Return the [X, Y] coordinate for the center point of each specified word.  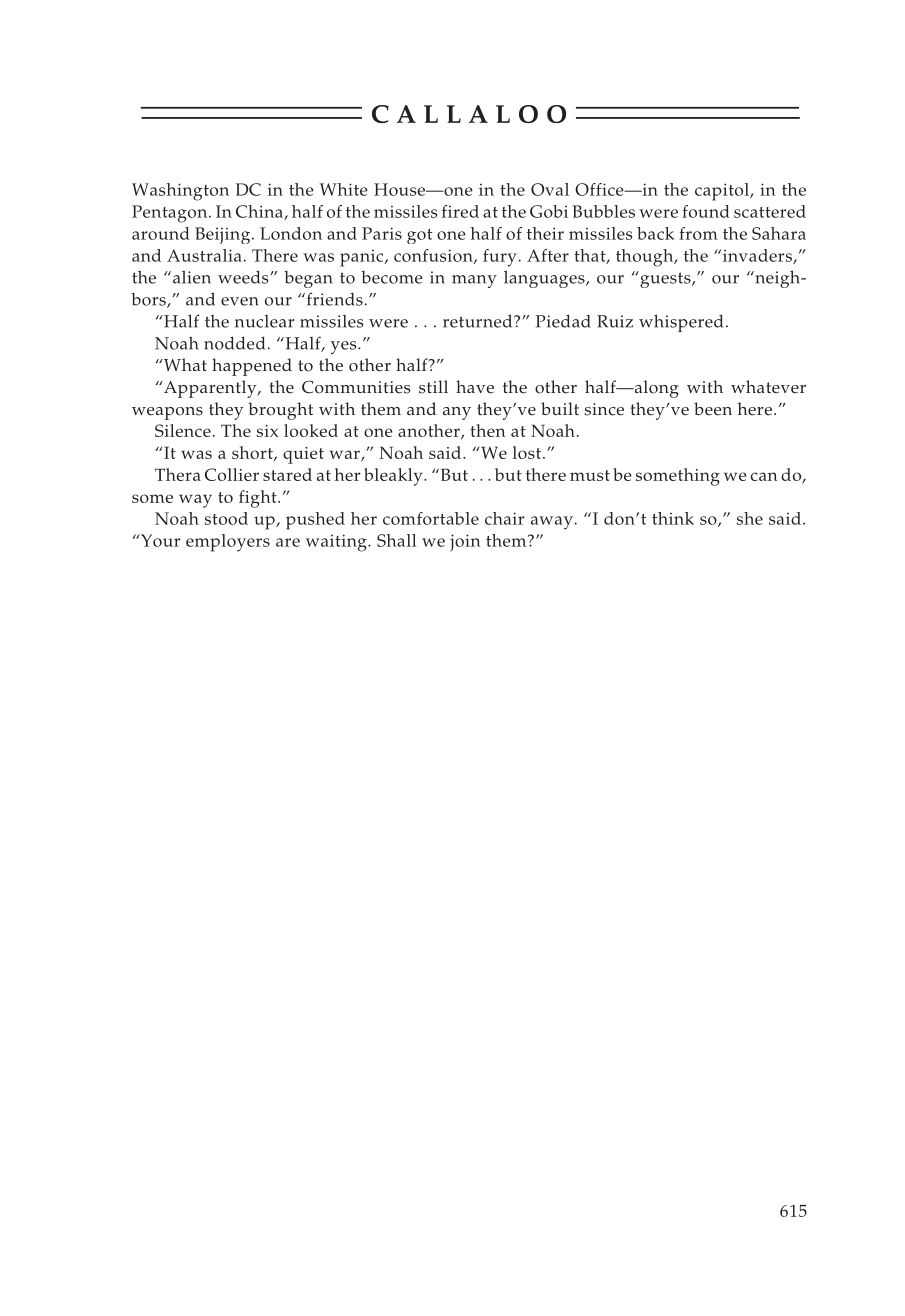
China [260, 212]
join [465, 543]
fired [460, 211]
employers [228, 543]
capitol [723, 192]
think [673, 518]
